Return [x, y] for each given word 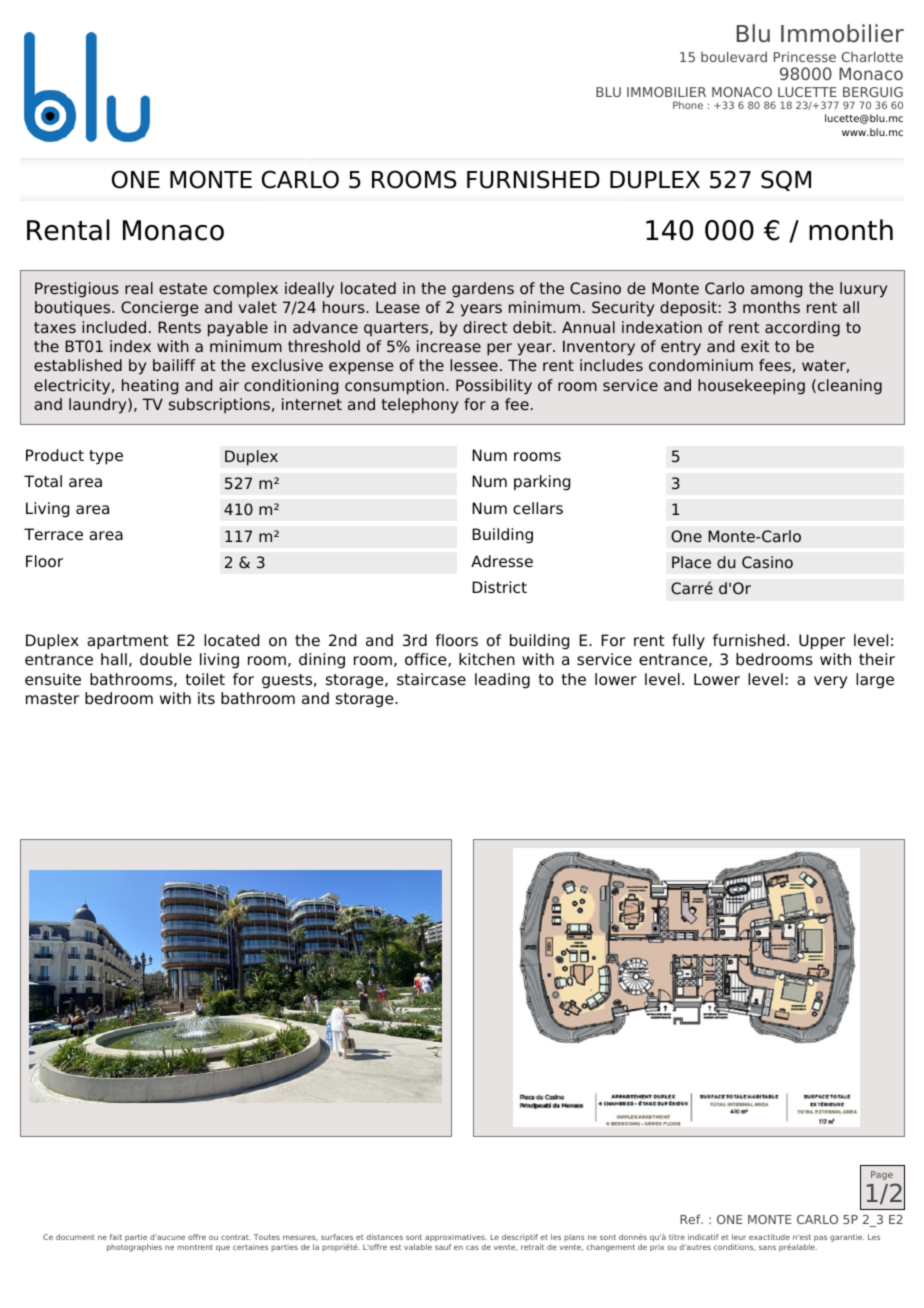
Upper [822, 642]
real [139, 288]
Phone [688, 105]
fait [116, 1237]
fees [775, 365]
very [831, 682]
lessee [474, 365]
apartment [128, 642]
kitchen [487, 659]
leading [502, 681]
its [206, 698]
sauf [443, 1247]
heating [150, 387]
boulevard [734, 57]
